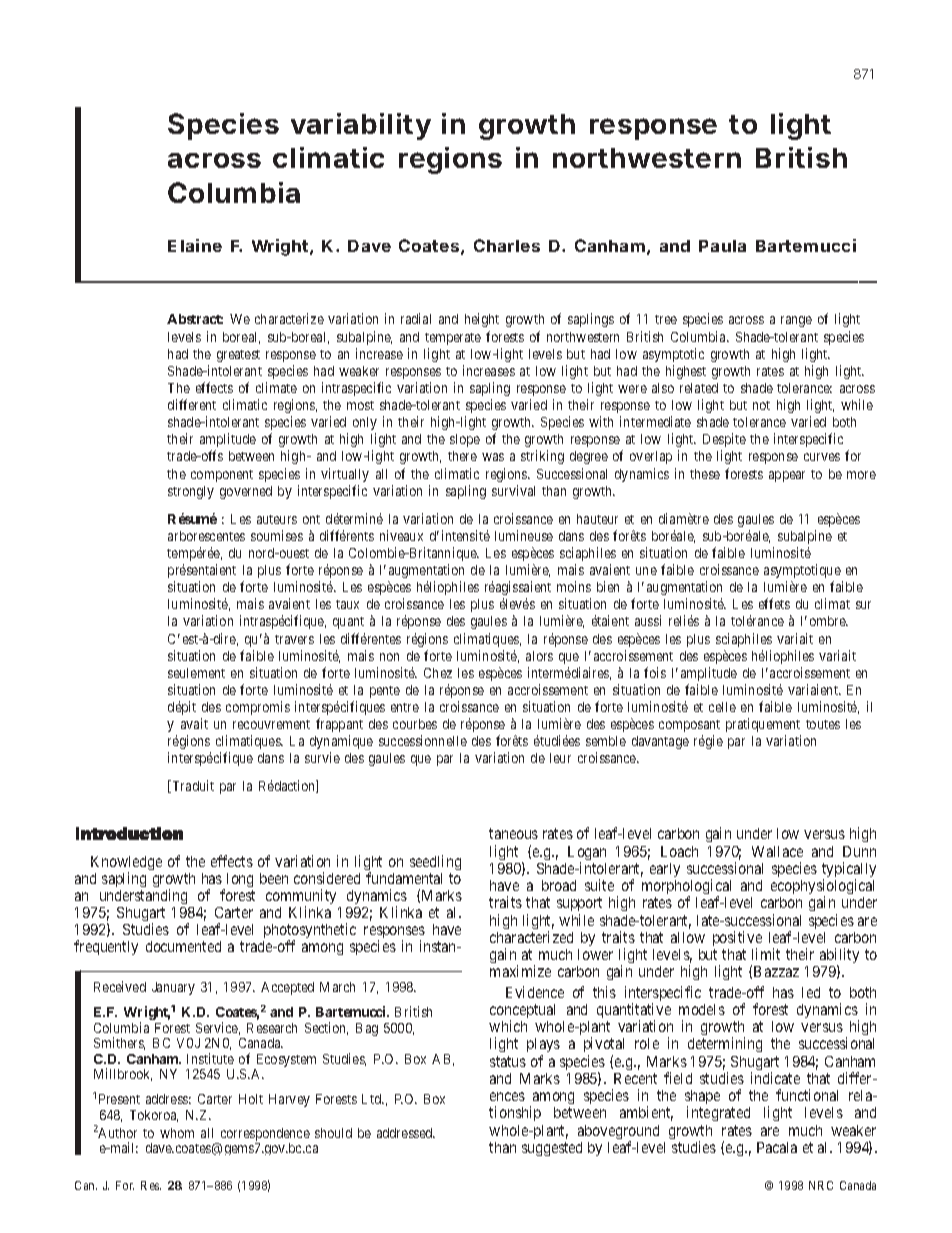  What do you see at coordinates (194, 723) in the screenshot?
I see `avait` at bounding box center [194, 723].
